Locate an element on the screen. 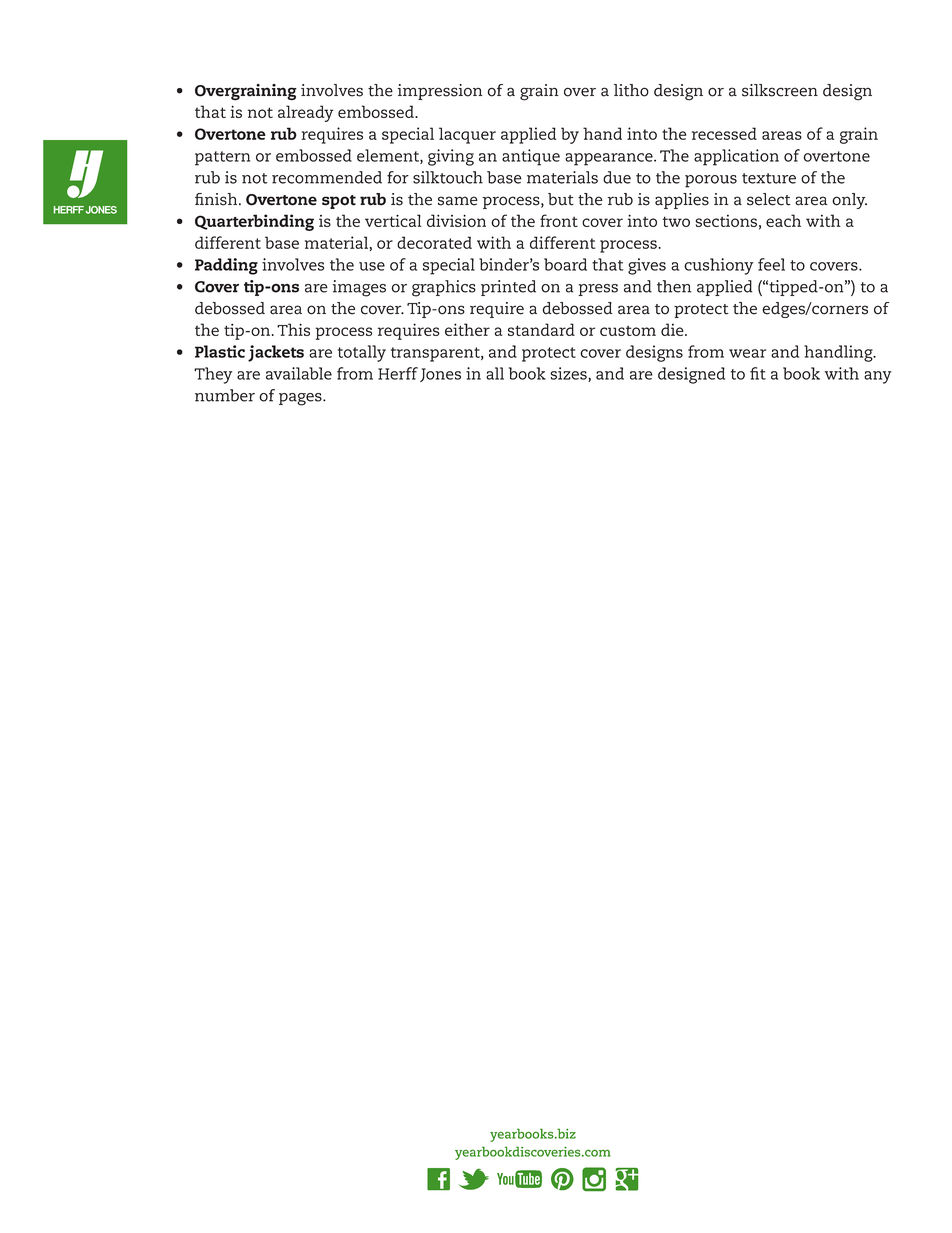 This screenshot has height=1233, width=952. already is located at coordinates (305, 113).
